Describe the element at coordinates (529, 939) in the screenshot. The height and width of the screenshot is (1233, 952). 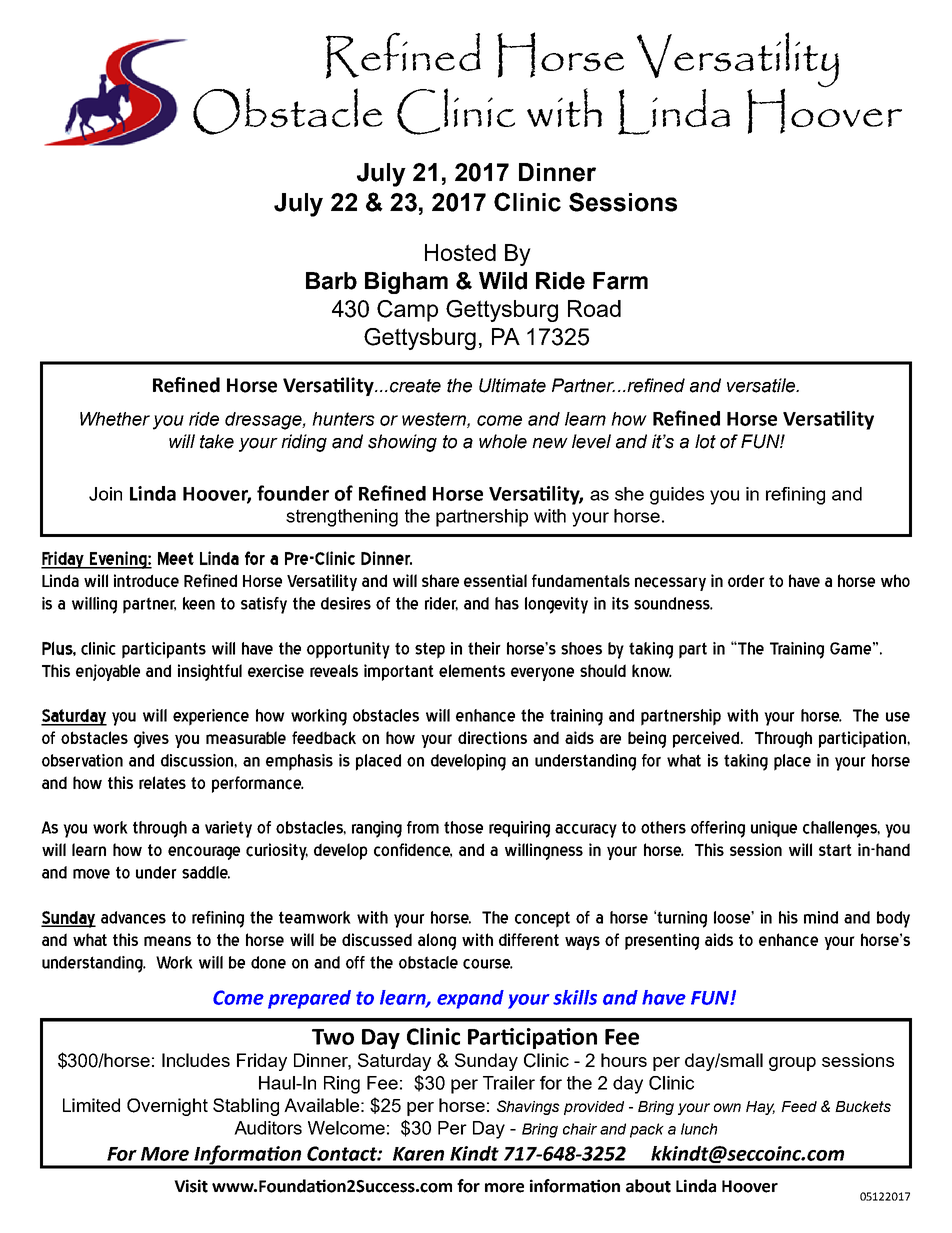
I see `different` at that location.
